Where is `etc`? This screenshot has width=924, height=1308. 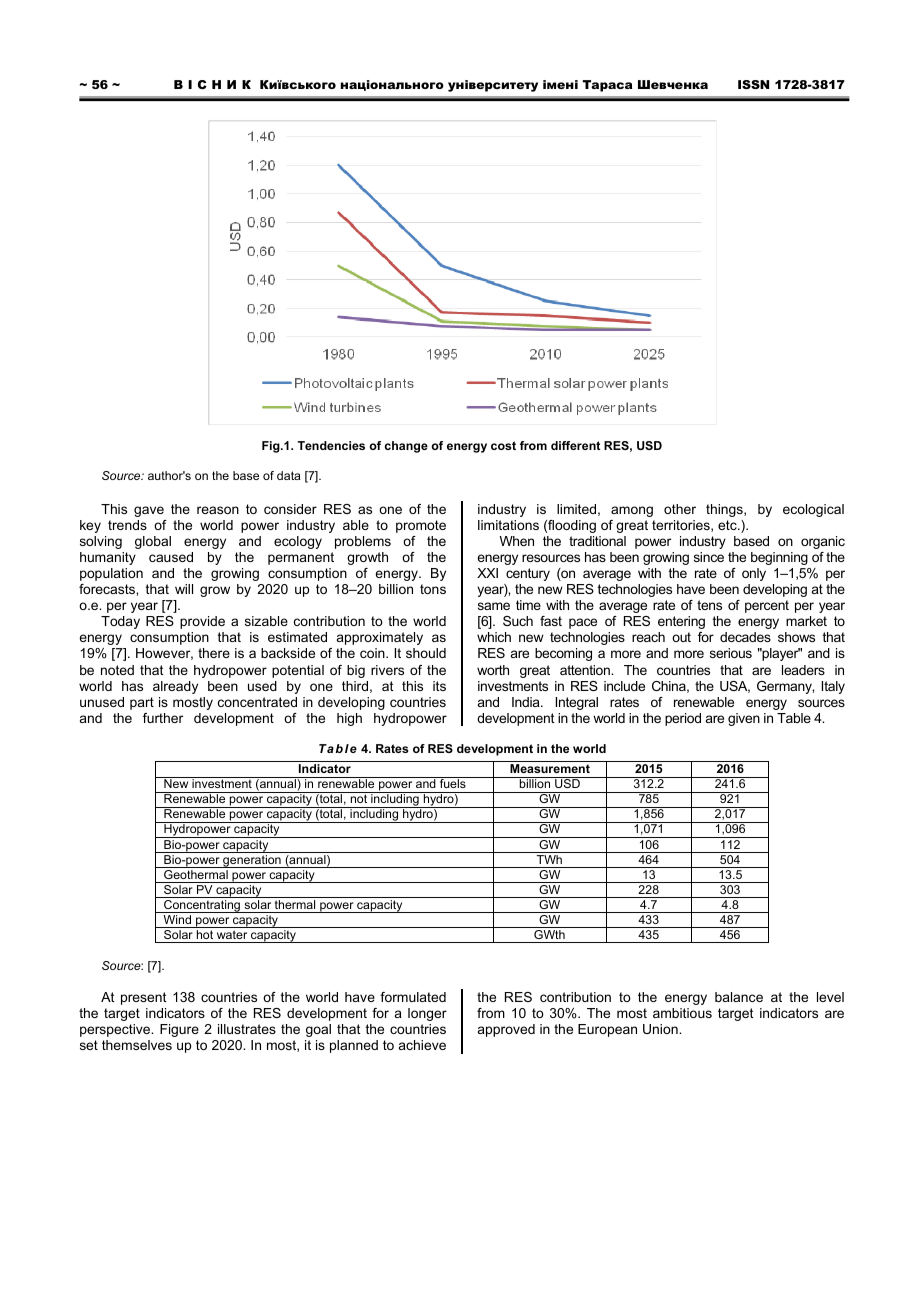 etc is located at coordinates (728, 525).
